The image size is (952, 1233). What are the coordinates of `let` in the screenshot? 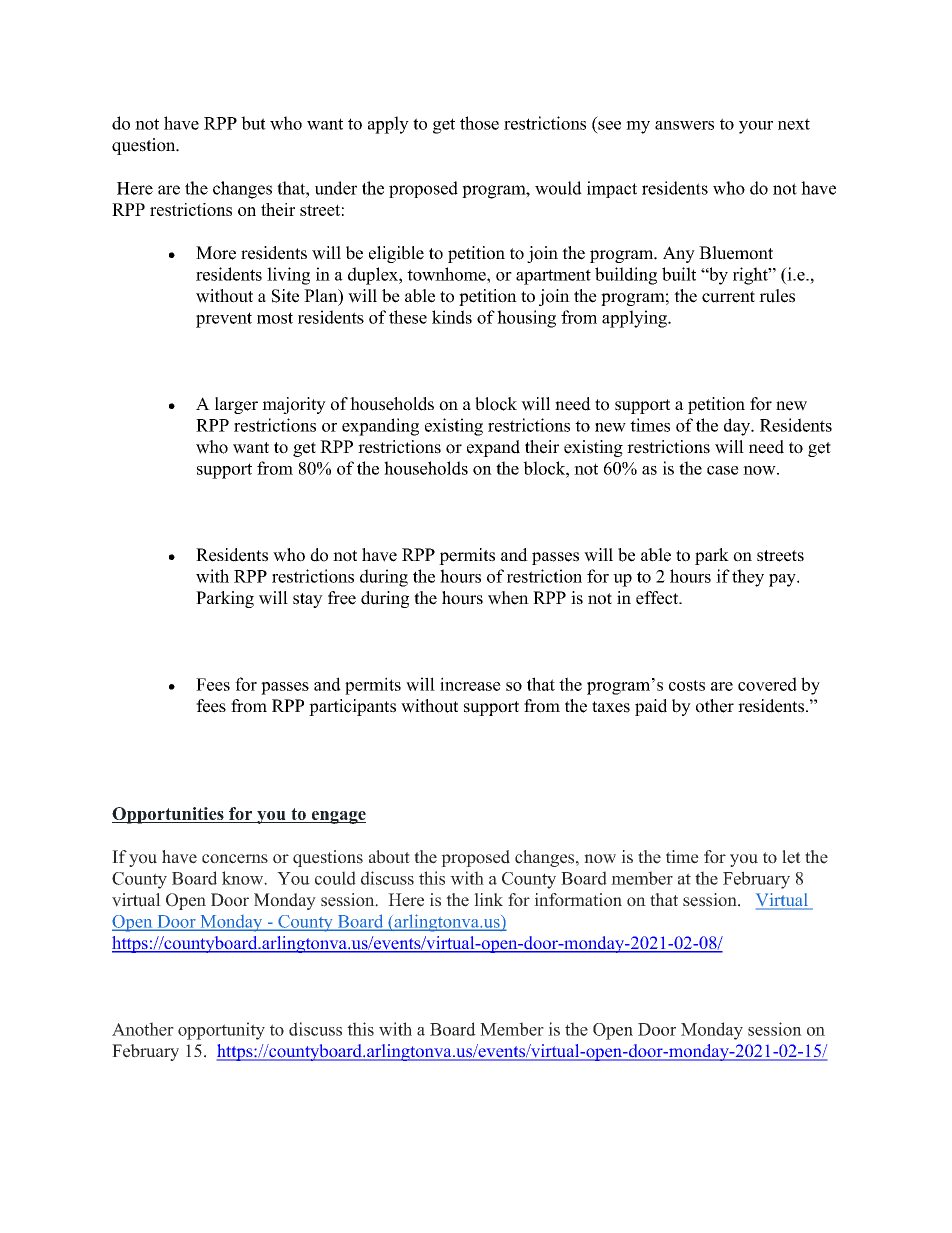 It's located at (791, 857).
